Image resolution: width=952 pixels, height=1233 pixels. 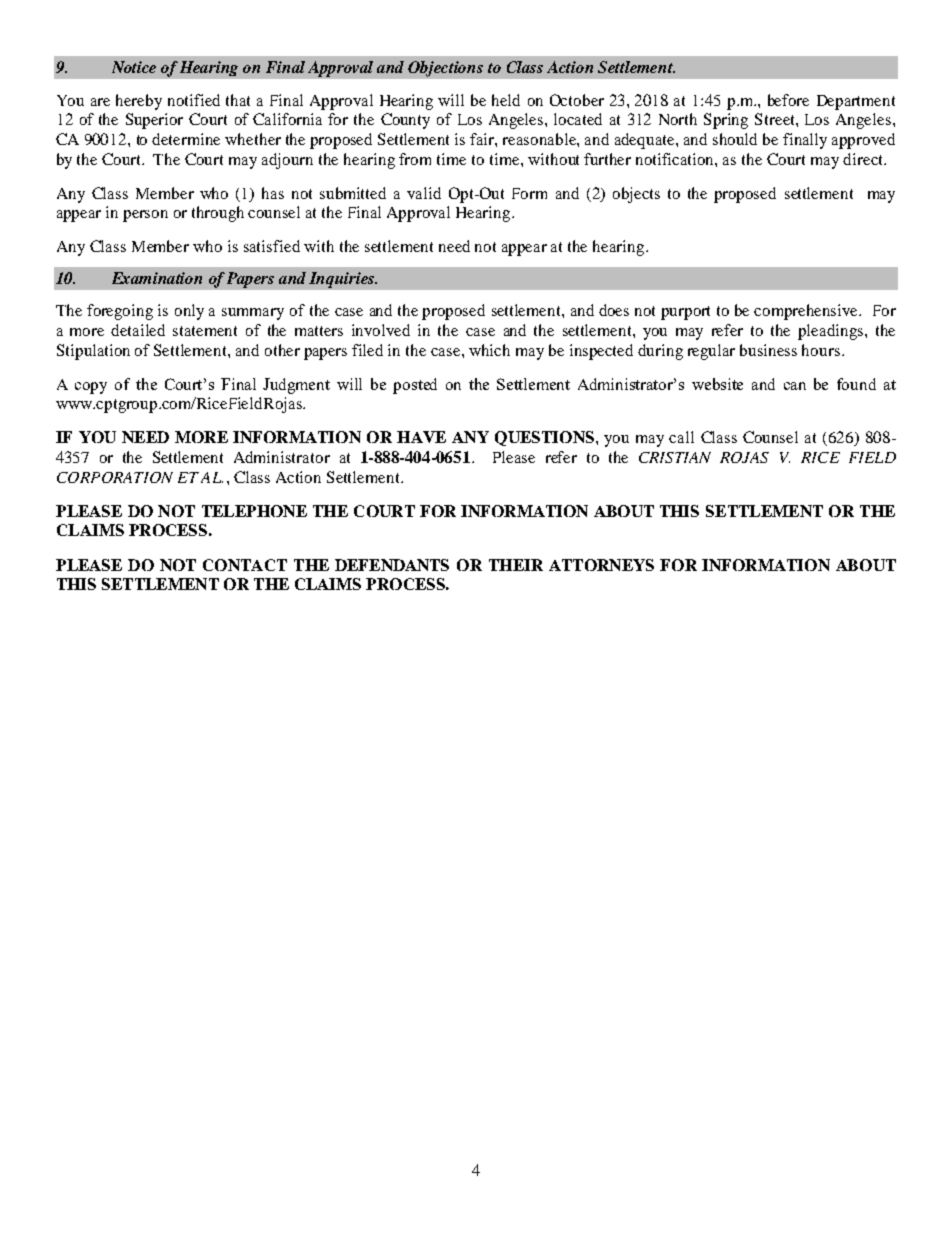 I want to click on valid, so click(x=424, y=193).
